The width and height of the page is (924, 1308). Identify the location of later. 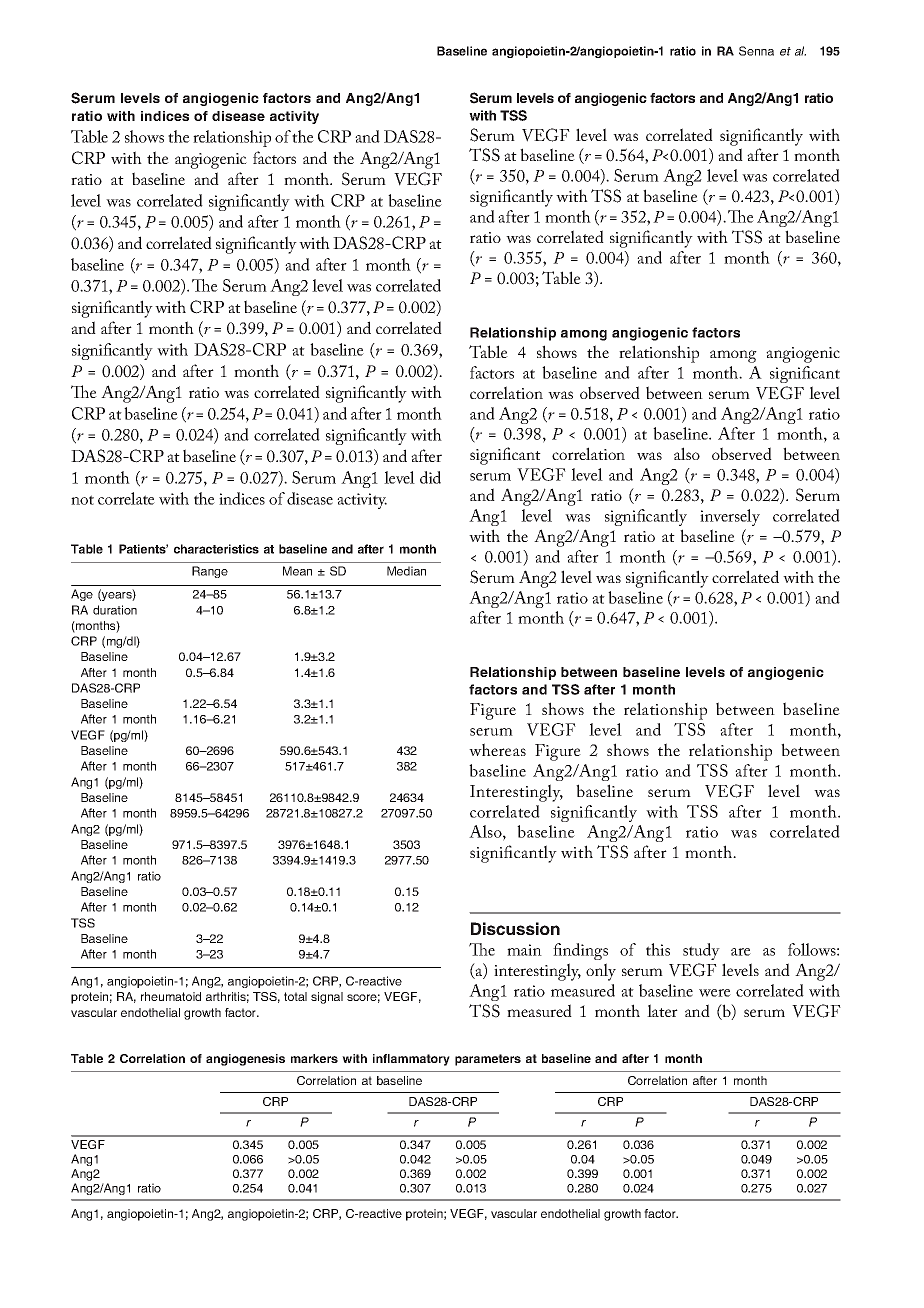
(662, 1010).
